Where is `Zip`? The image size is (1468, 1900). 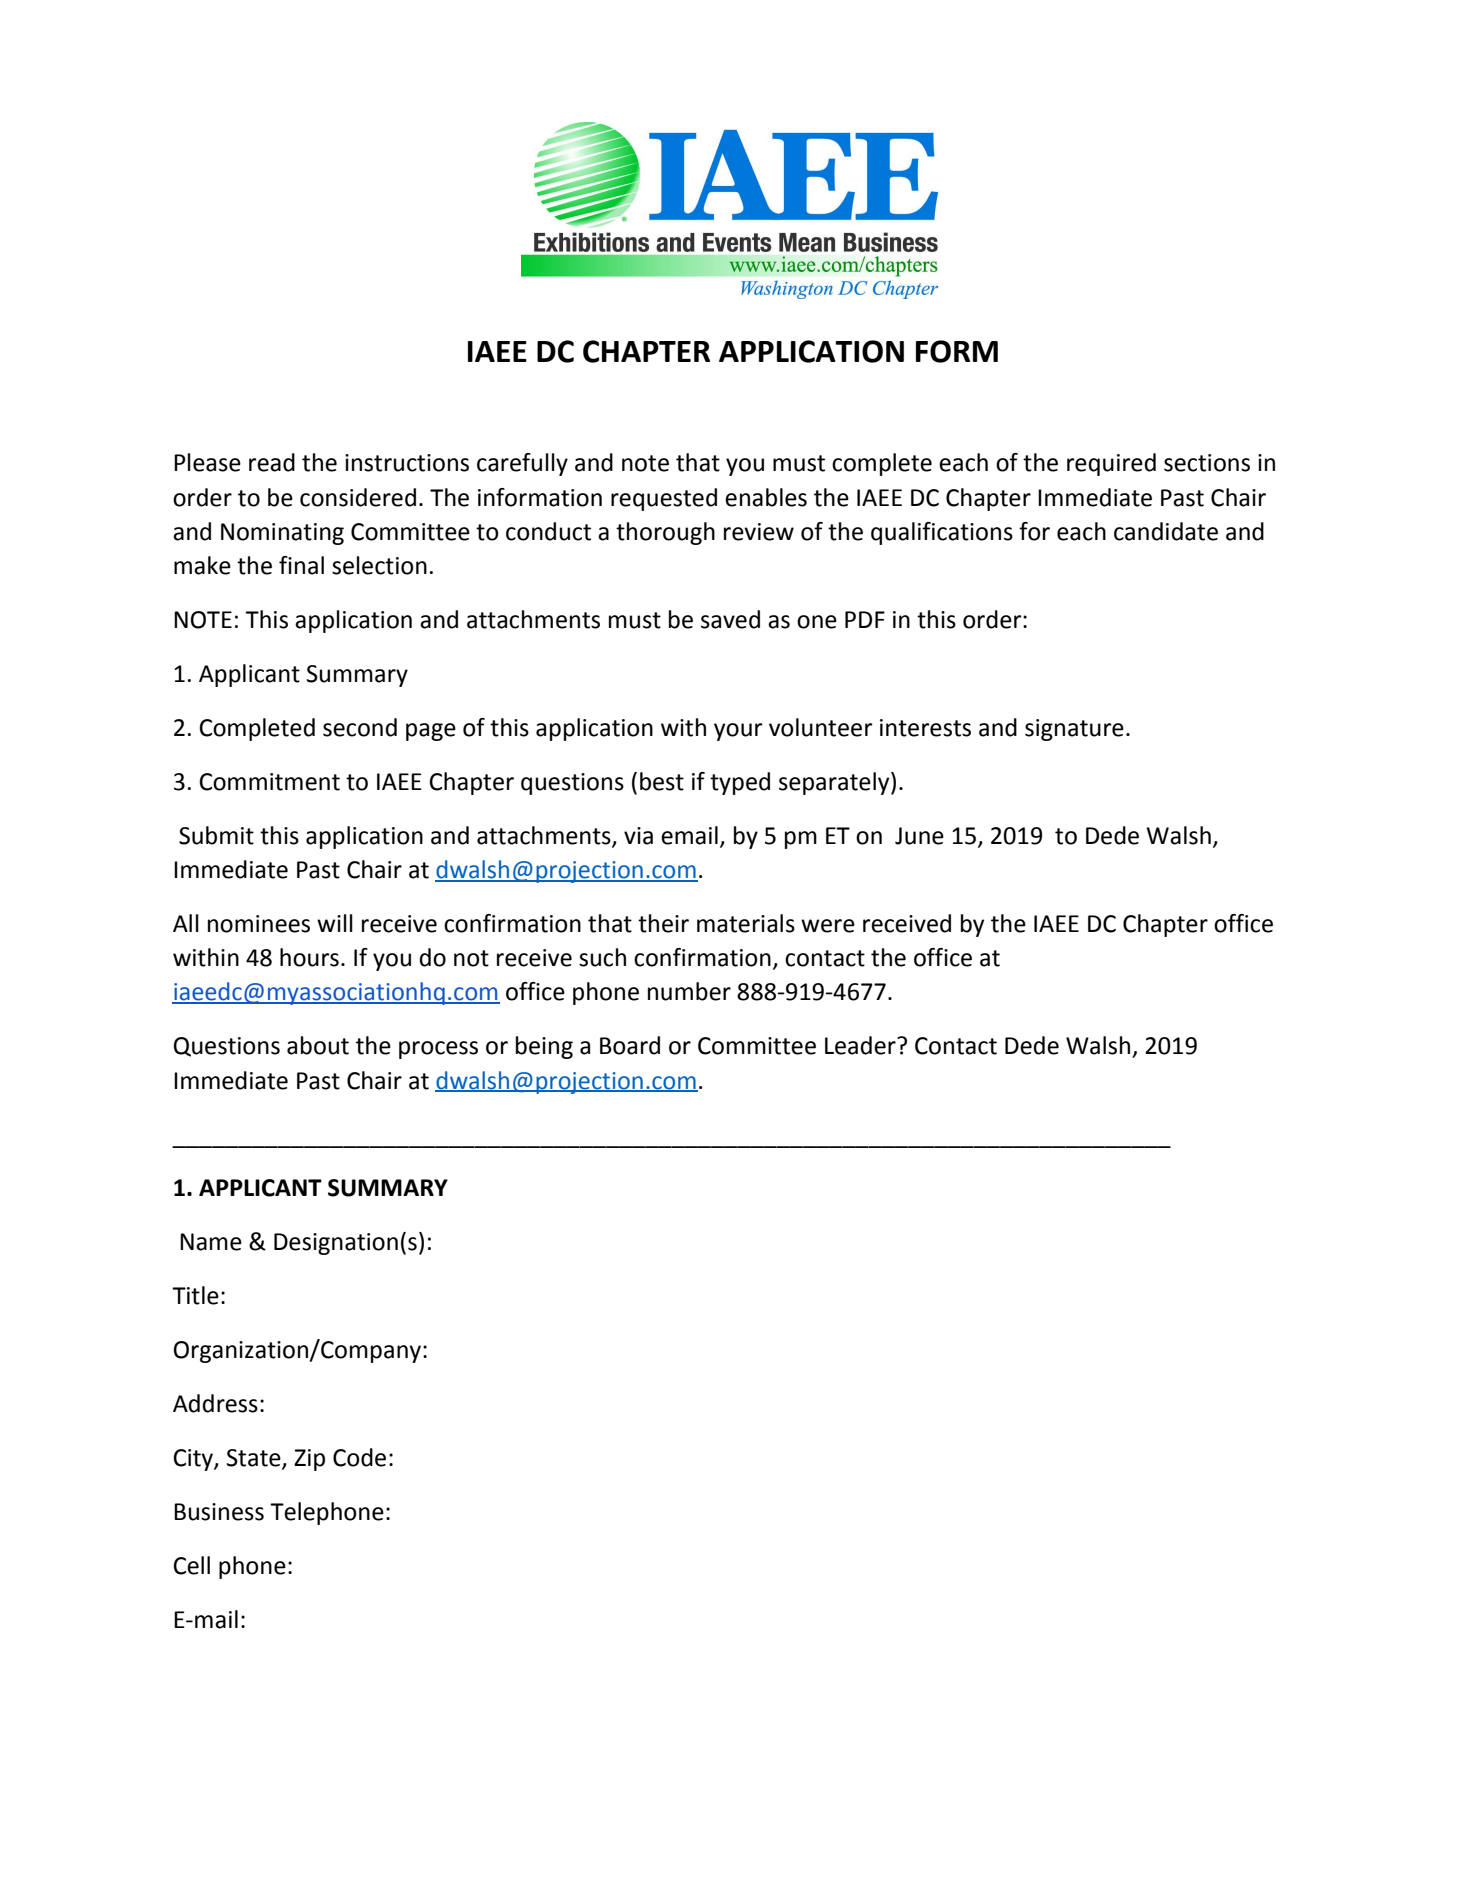
Zip is located at coordinates (309, 1460).
